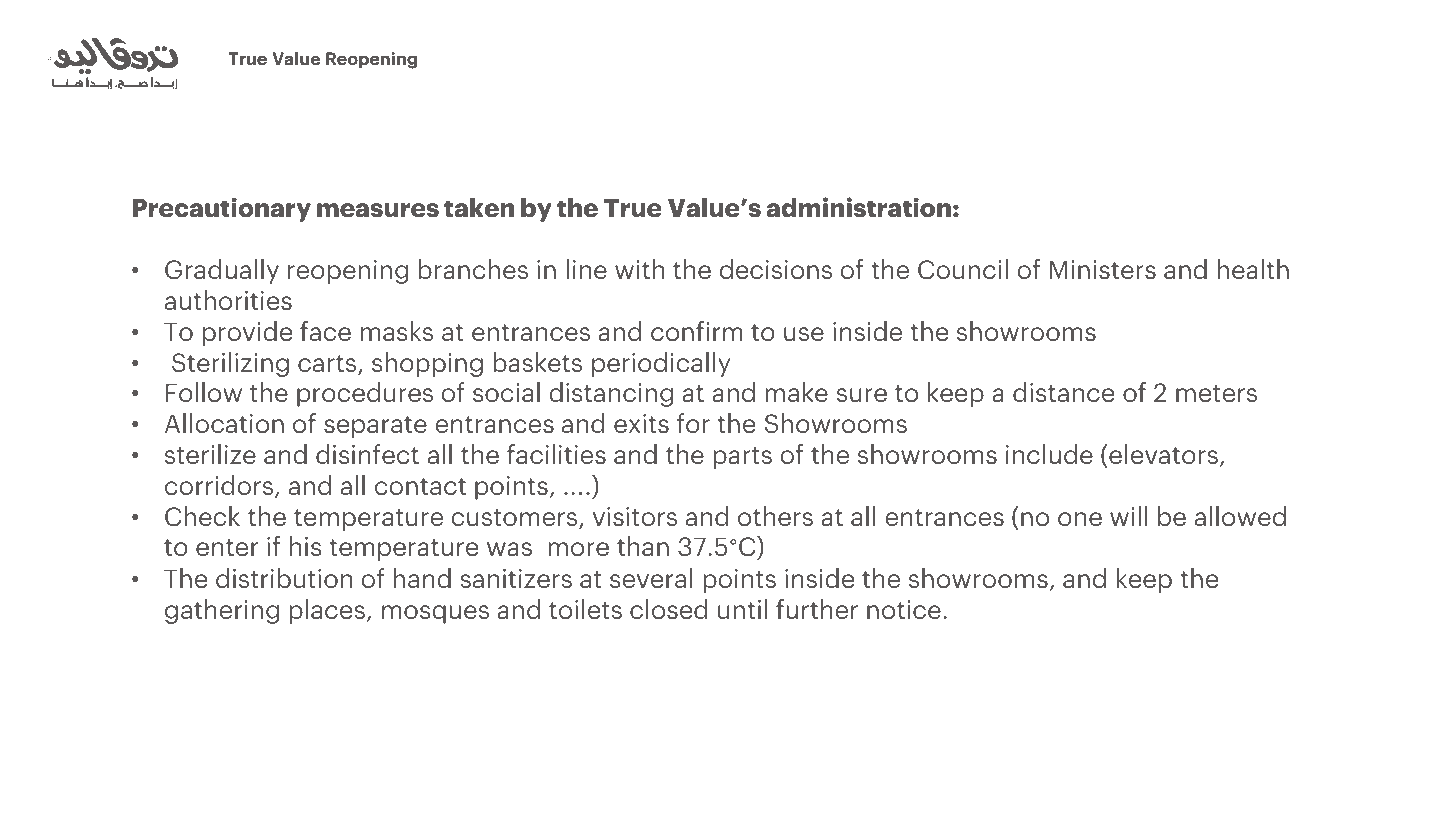 The width and height of the screenshot is (1456, 818). I want to click on for, so click(693, 423).
